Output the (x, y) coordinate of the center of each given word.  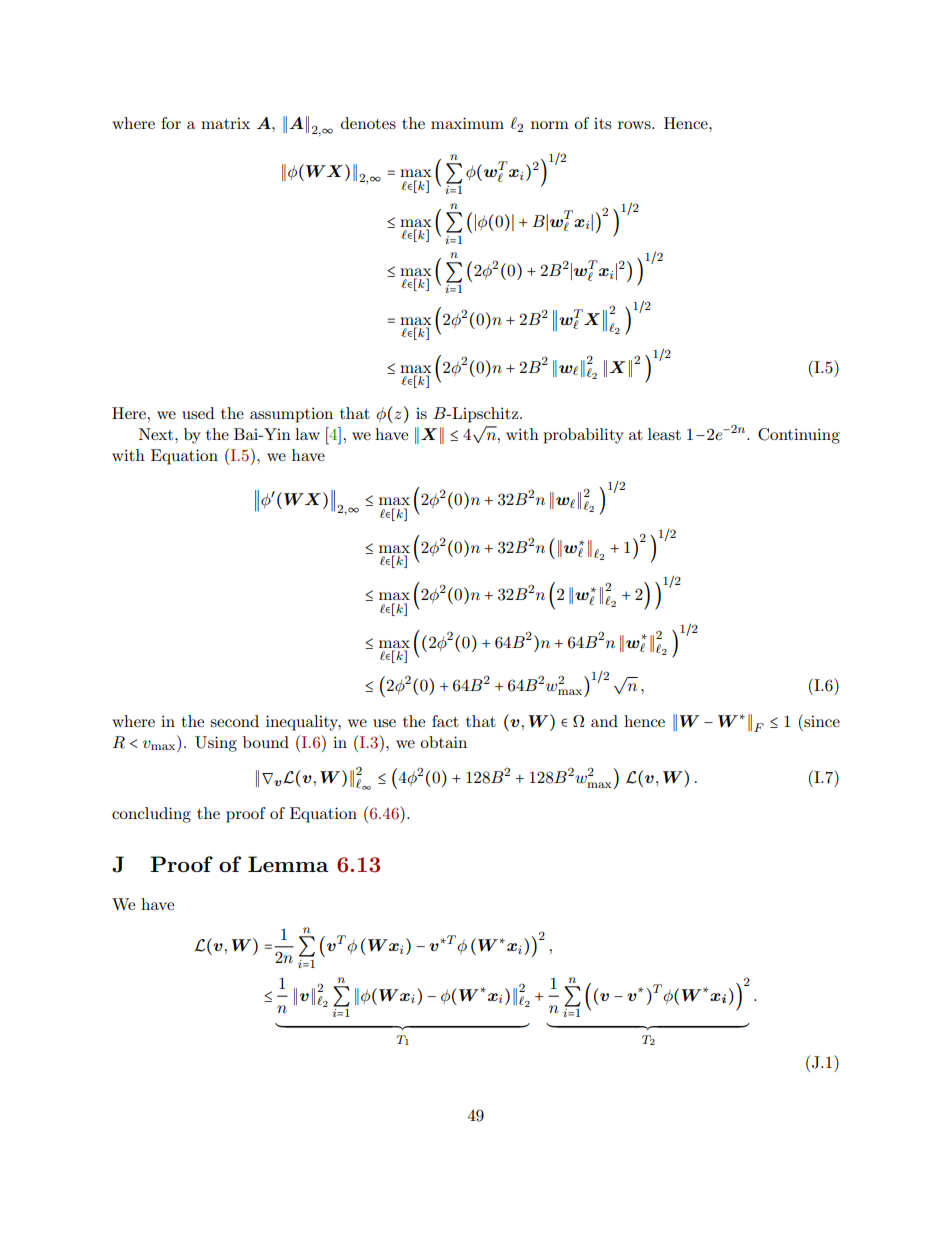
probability (583, 436)
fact (445, 721)
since (821, 720)
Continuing (799, 436)
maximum (467, 123)
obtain (443, 742)
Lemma (288, 864)
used (198, 413)
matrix (225, 123)
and (604, 721)
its (602, 123)
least (664, 434)
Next (157, 434)
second (234, 721)
